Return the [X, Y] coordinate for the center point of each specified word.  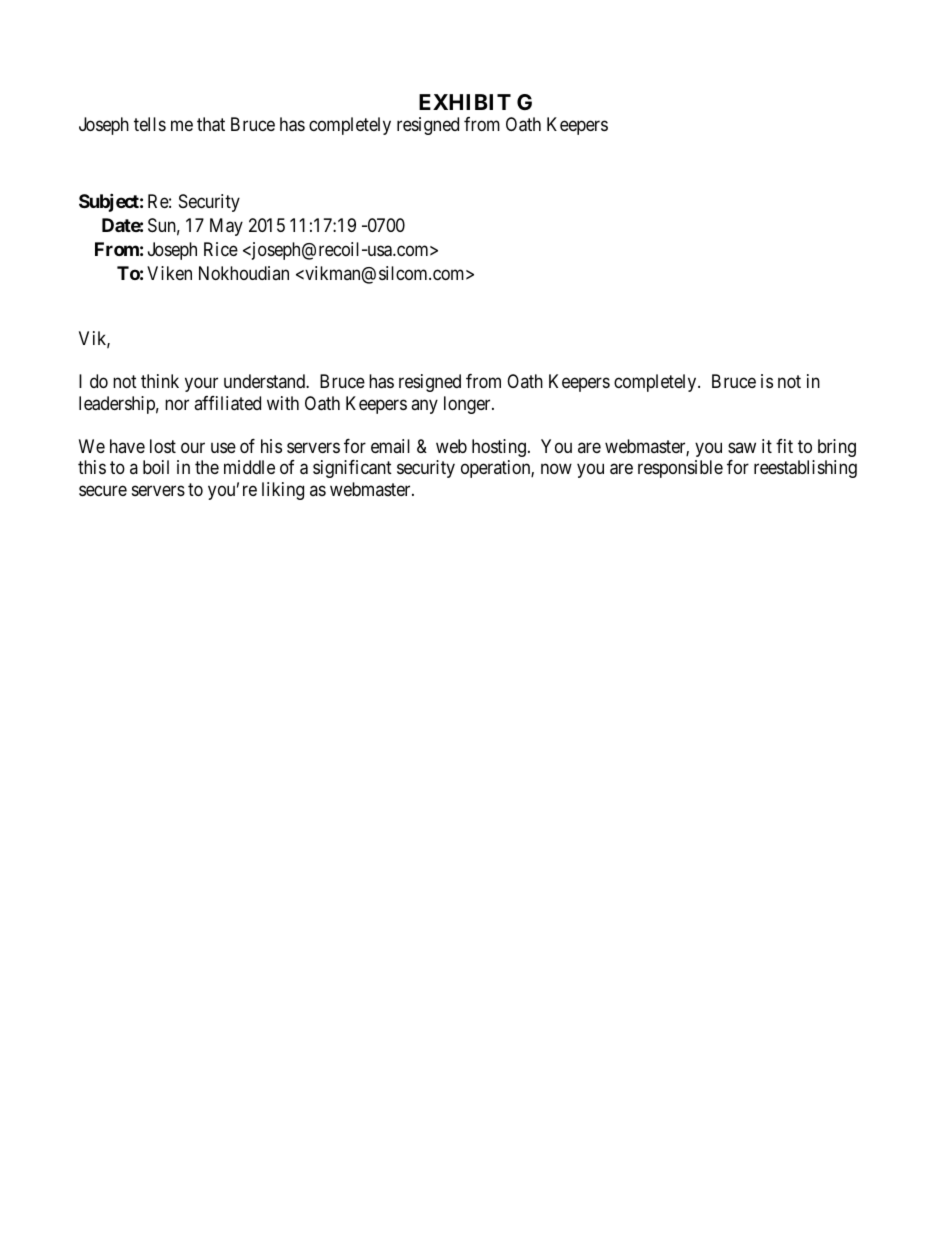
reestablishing [805, 469]
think [160, 381]
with [283, 403]
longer [468, 405]
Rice [221, 249]
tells [150, 124]
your [201, 385]
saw [742, 447]
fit [784, 446]
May [226, 227]
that [211, 124]
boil [156, 467]
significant [352, 469]
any [424, 406]
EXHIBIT [465, 102]
